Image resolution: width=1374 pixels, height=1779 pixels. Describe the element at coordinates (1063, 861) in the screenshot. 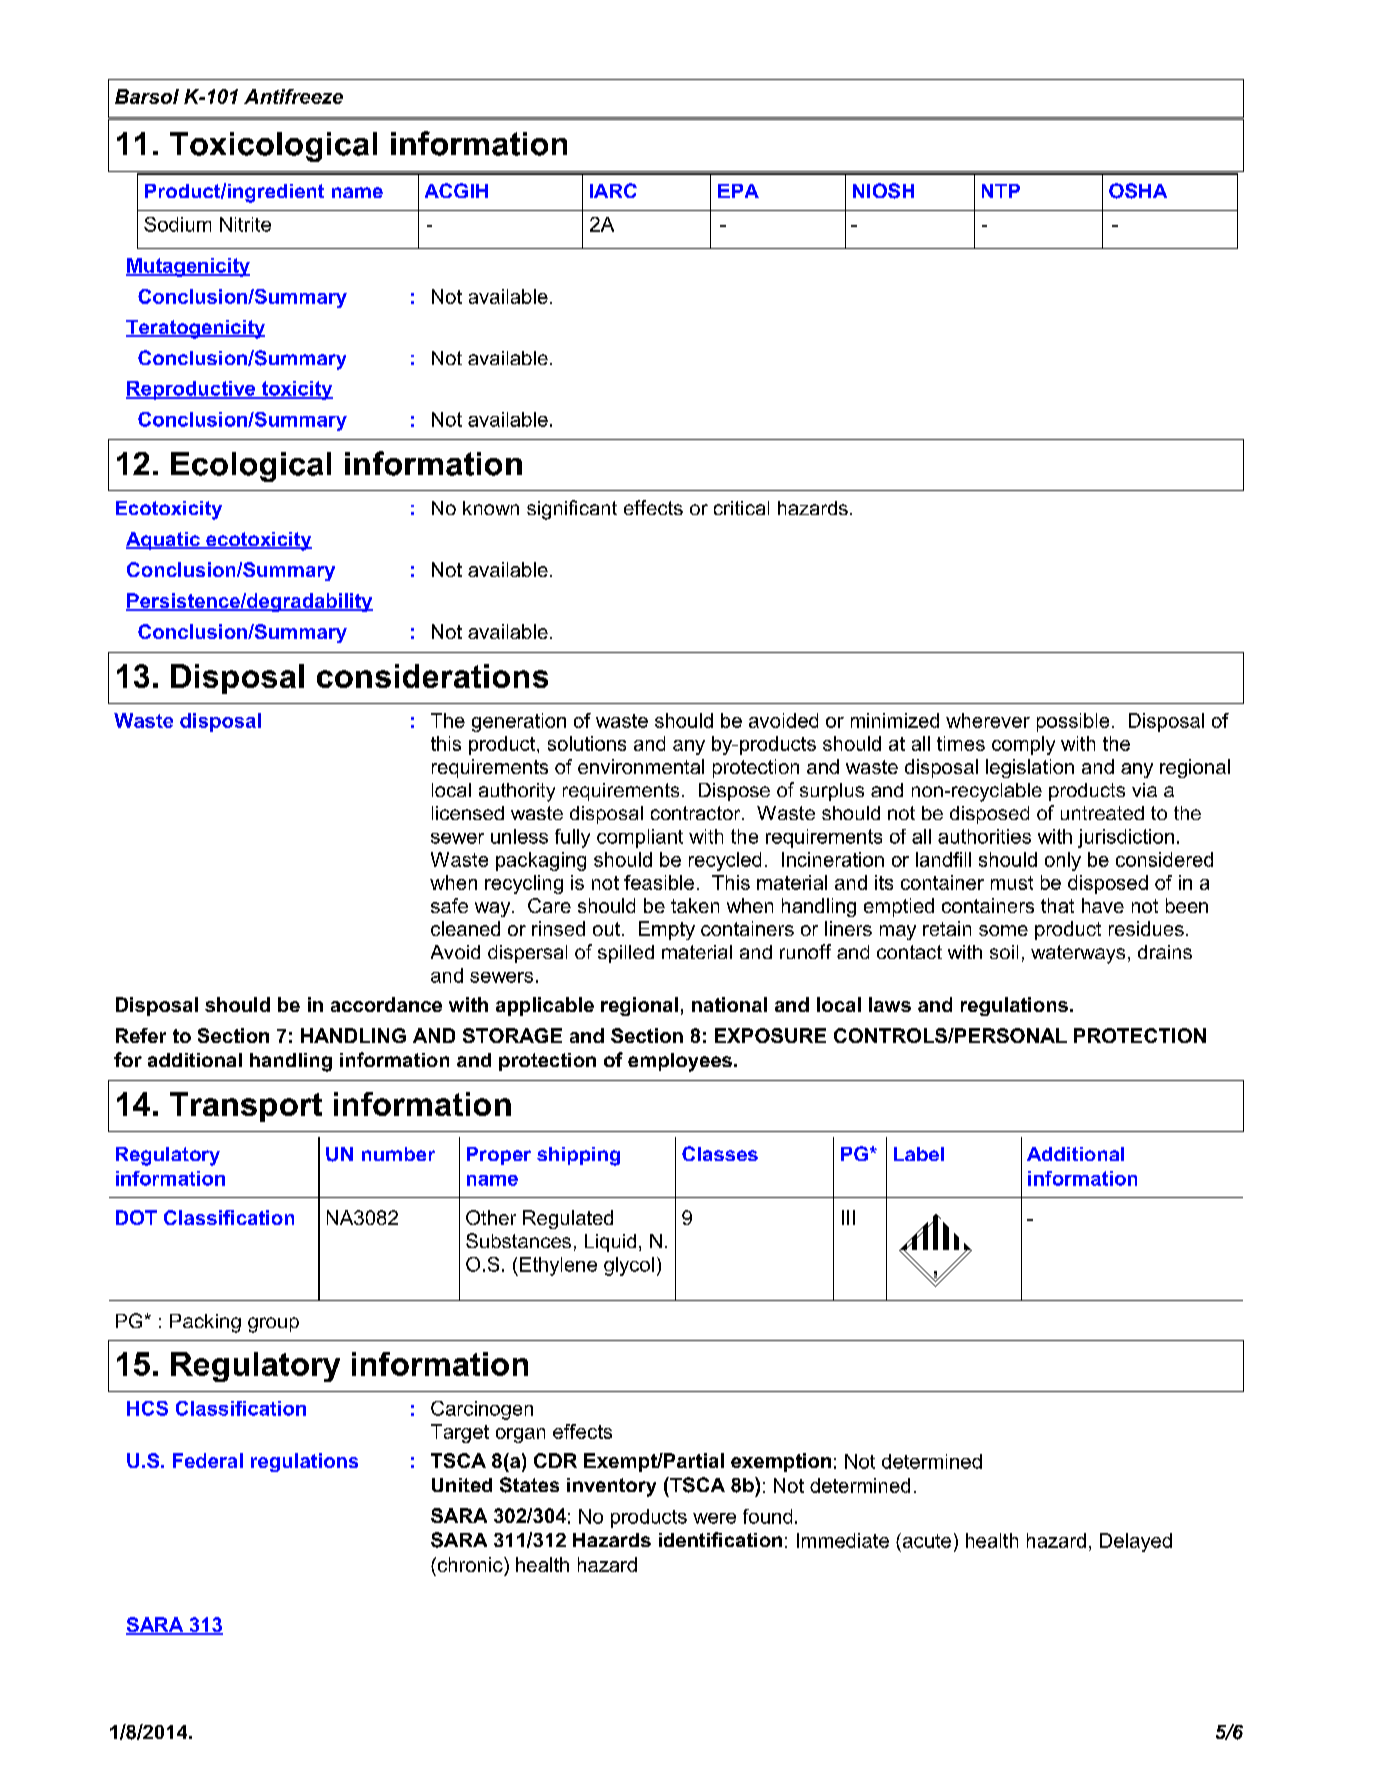

I see `only` at that location.
